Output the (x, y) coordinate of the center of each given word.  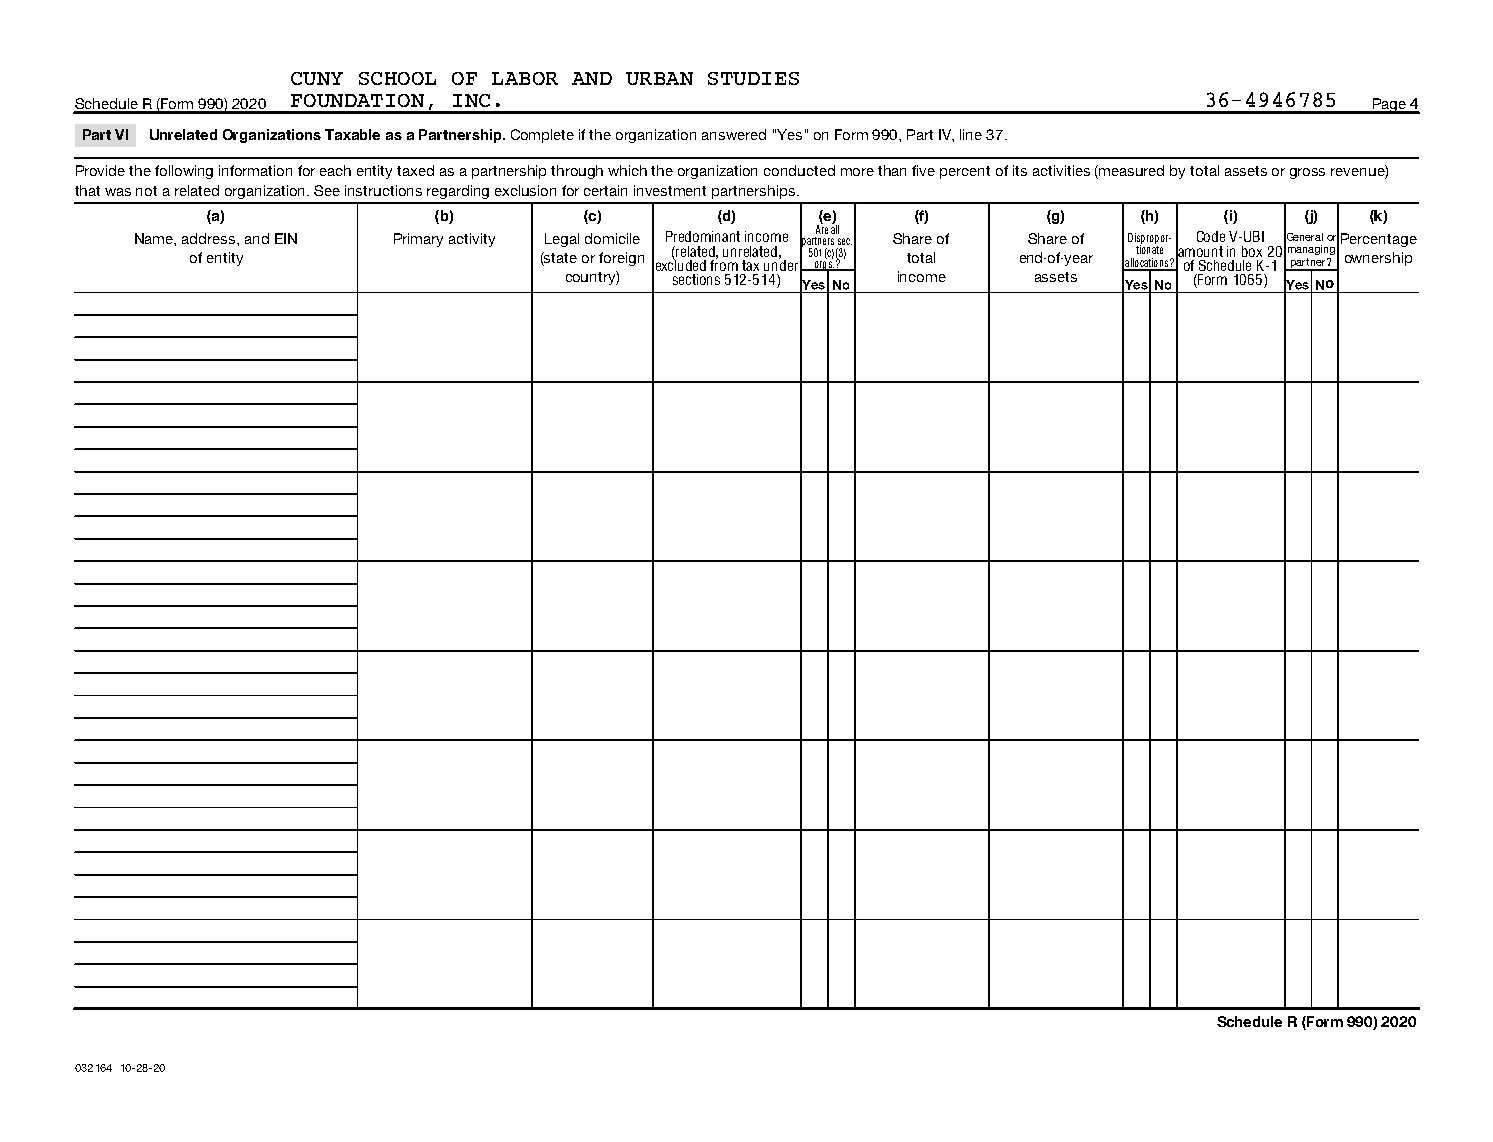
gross (1307, 173)
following (184, 172)
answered (734, 134)
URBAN (659, 78)
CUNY (317, 78)
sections (696, 279)
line (971, 134)
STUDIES (753, 78)
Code (1211, 236)
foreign (621, 259)
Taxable (352, 134)
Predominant (703, 236)
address (210, 238)
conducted (799, 170)
